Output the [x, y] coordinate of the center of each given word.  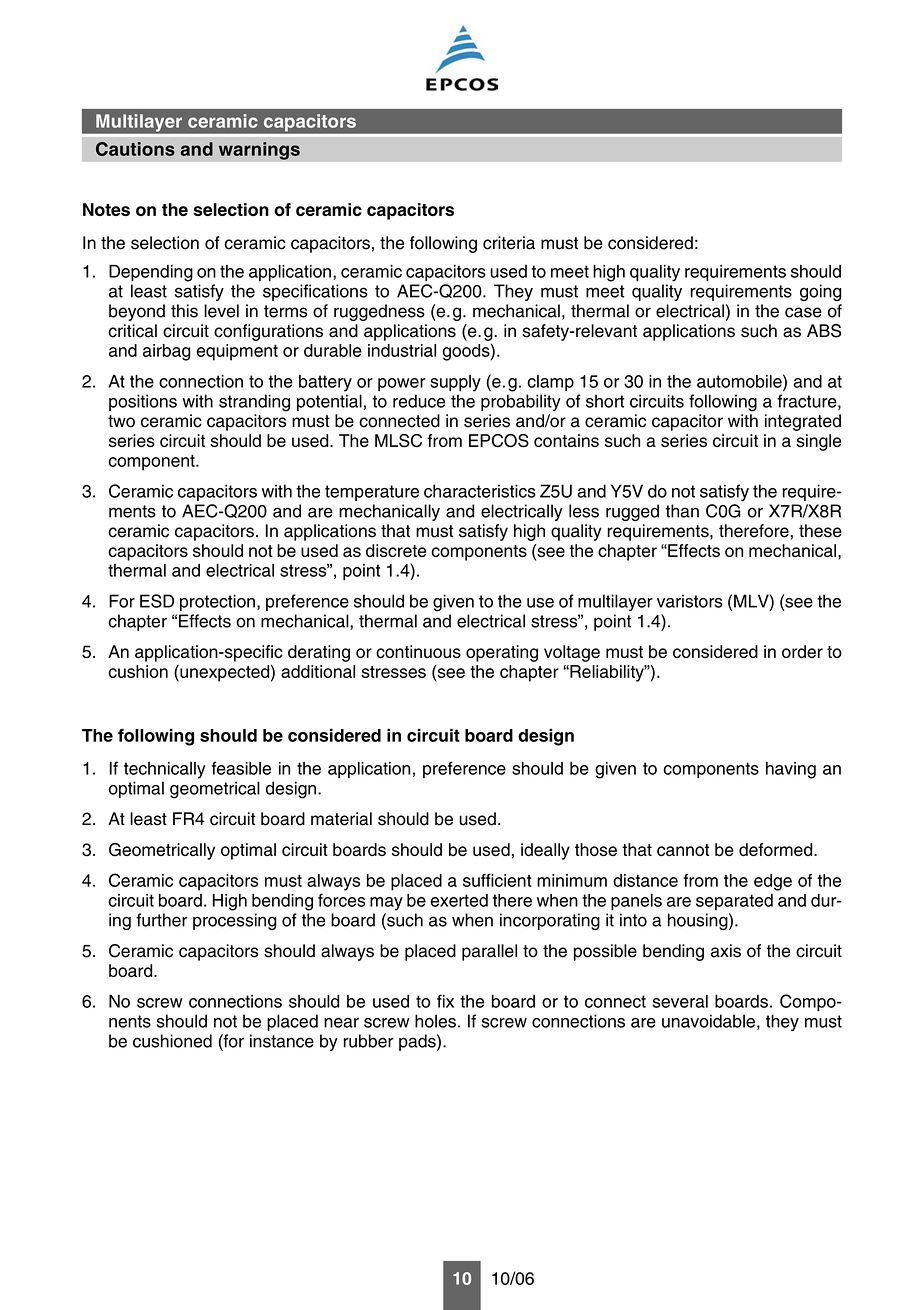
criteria [509, 243]
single [818, 442]
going [821, 292]
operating [502, 653]
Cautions [135, 149]
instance [282, 1041]
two [121, 421]
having [791, 770]
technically [165, 770]
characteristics [480, 491]
